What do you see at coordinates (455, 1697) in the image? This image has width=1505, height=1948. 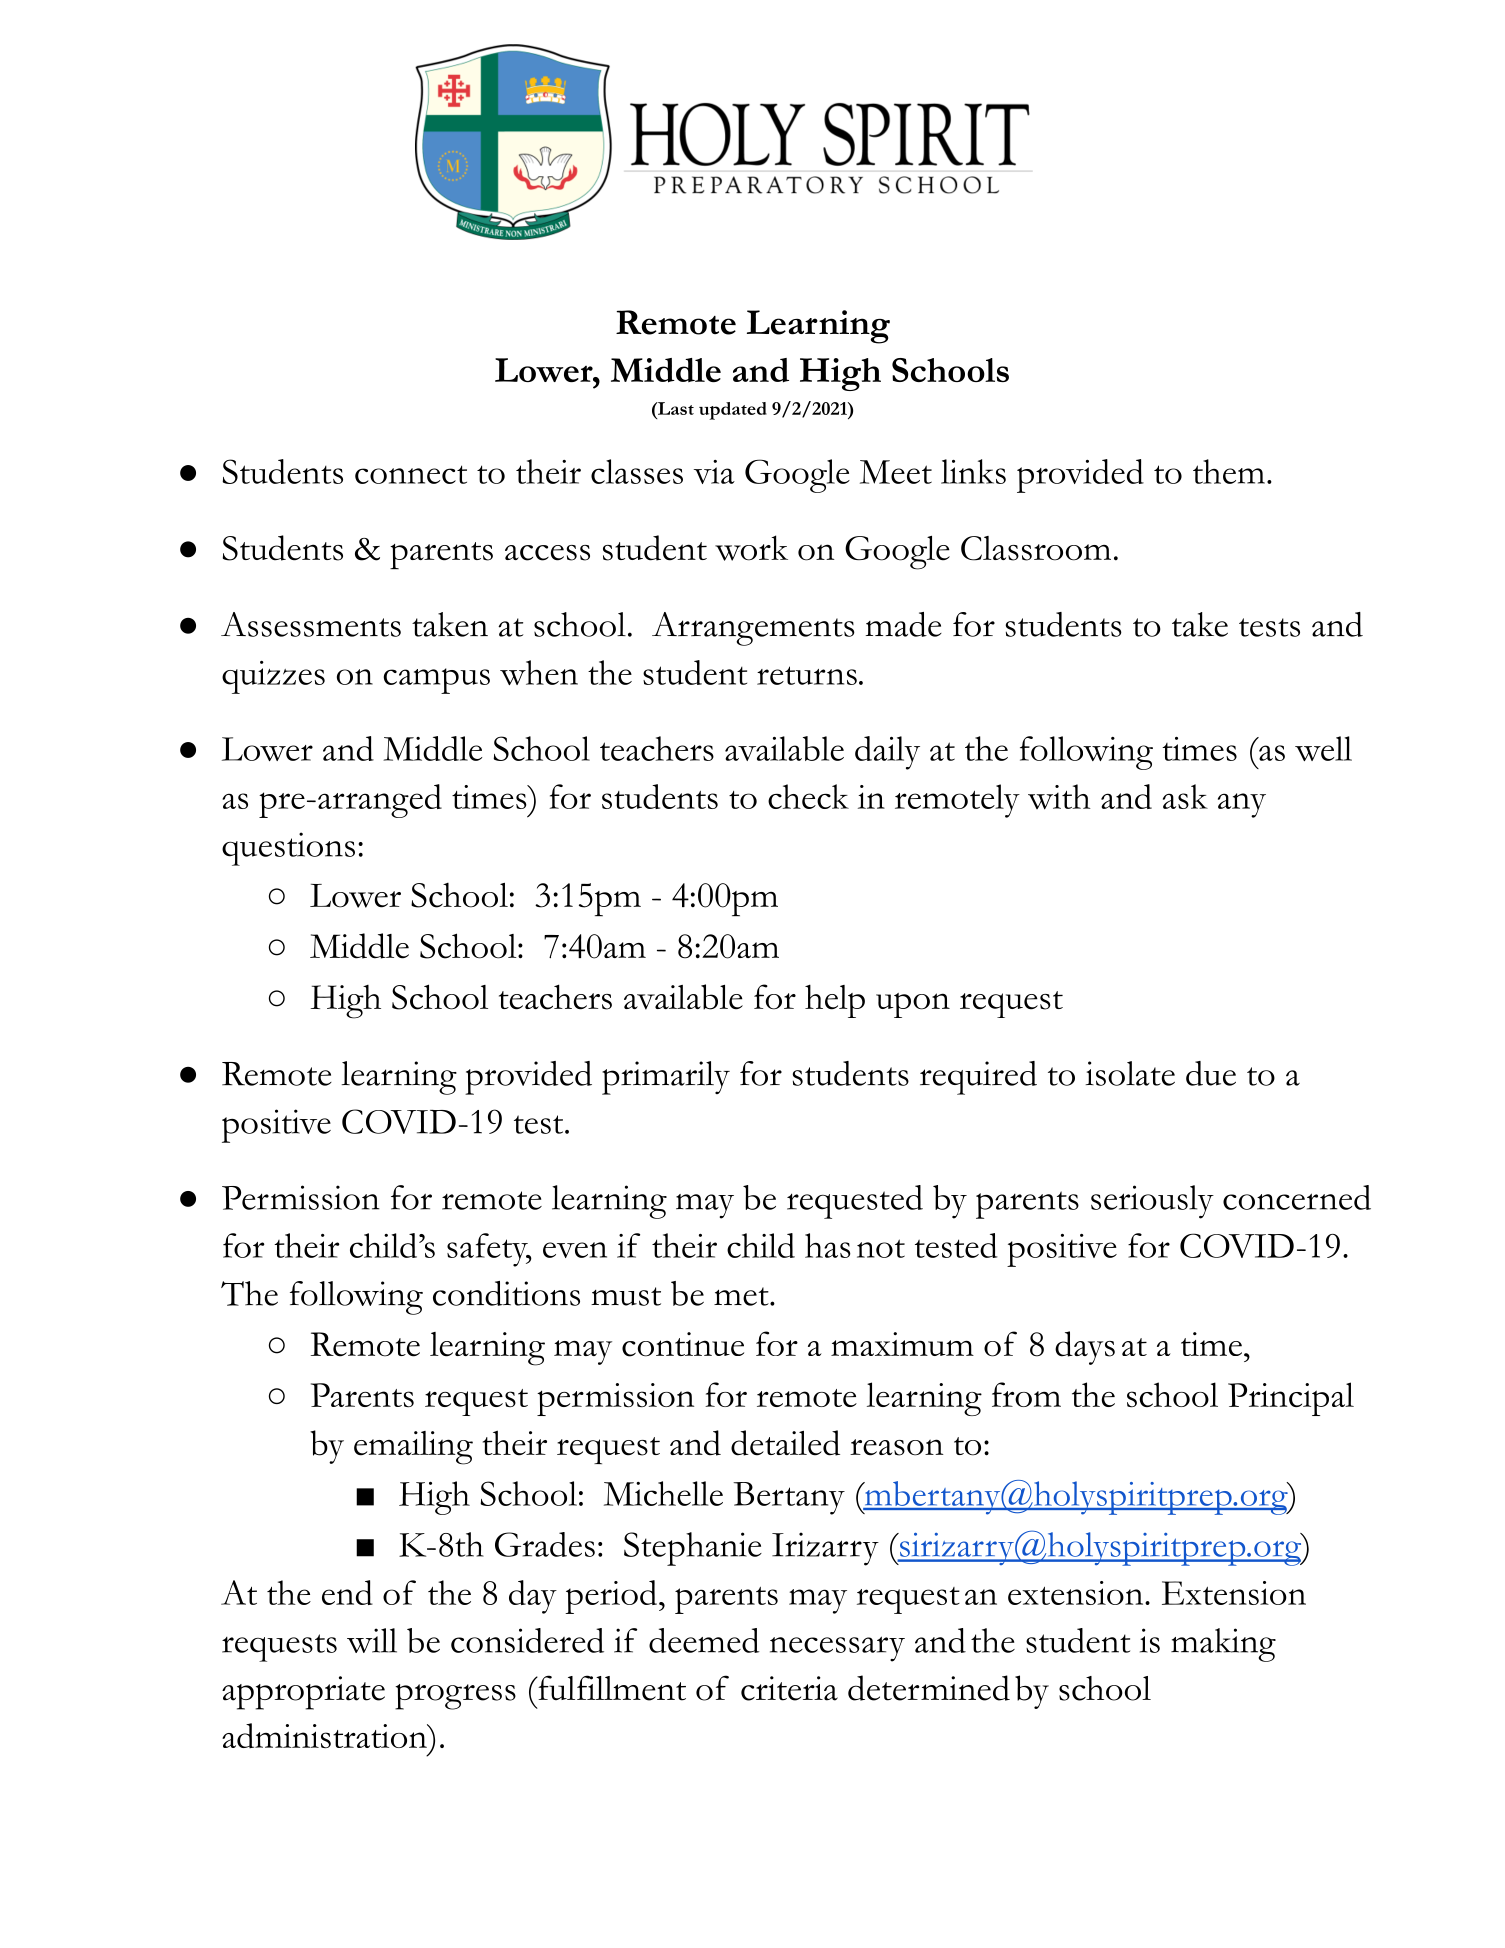 I see `progress` at bounding box center [455, 1697].
